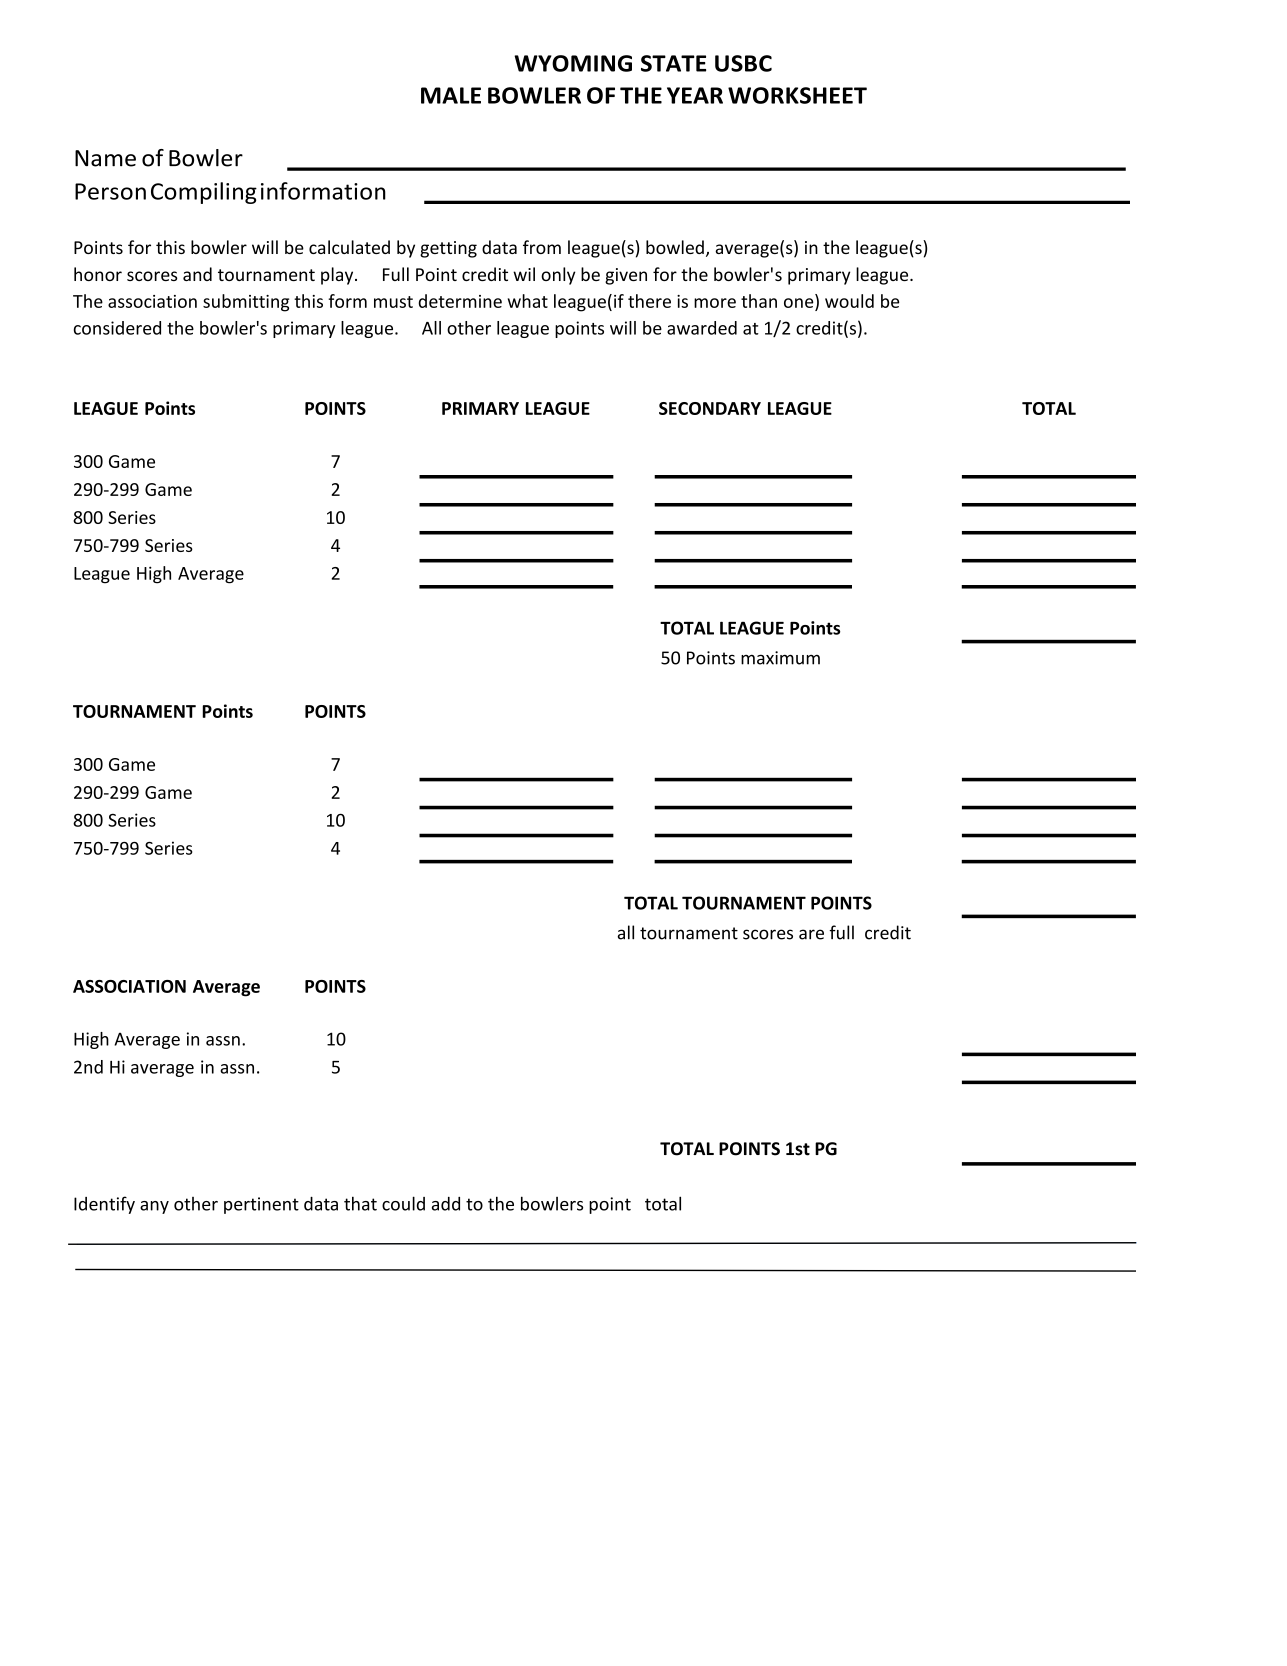 The width and height of the screenshot is (1287, 1666). I want to click on SECONDARY, so click(710, 408).
